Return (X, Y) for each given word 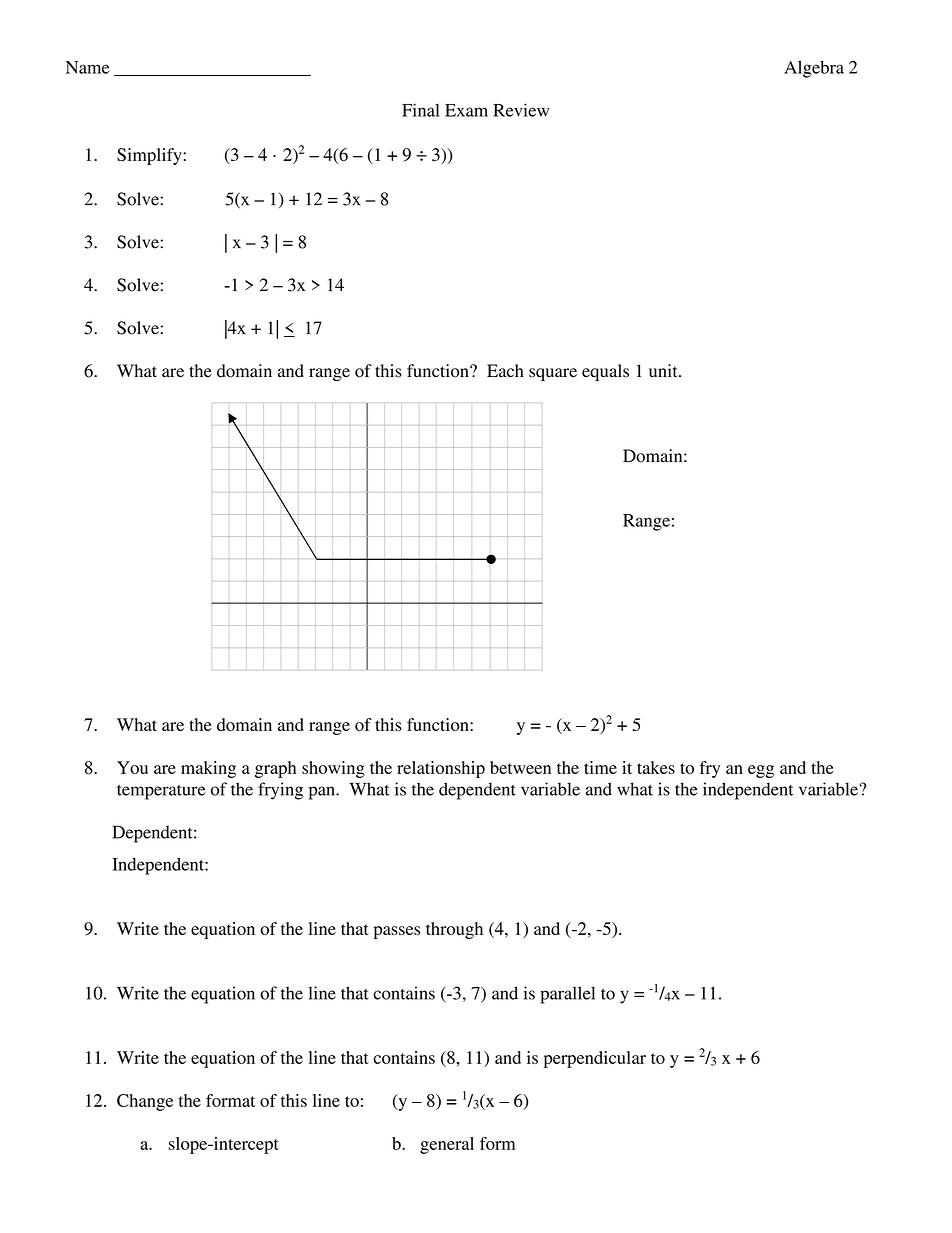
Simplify (150, 156)
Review (521, 110)
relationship (441, 769)
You (132, 767)
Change (145, 1102)
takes (656, 767)
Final (421, 110)
